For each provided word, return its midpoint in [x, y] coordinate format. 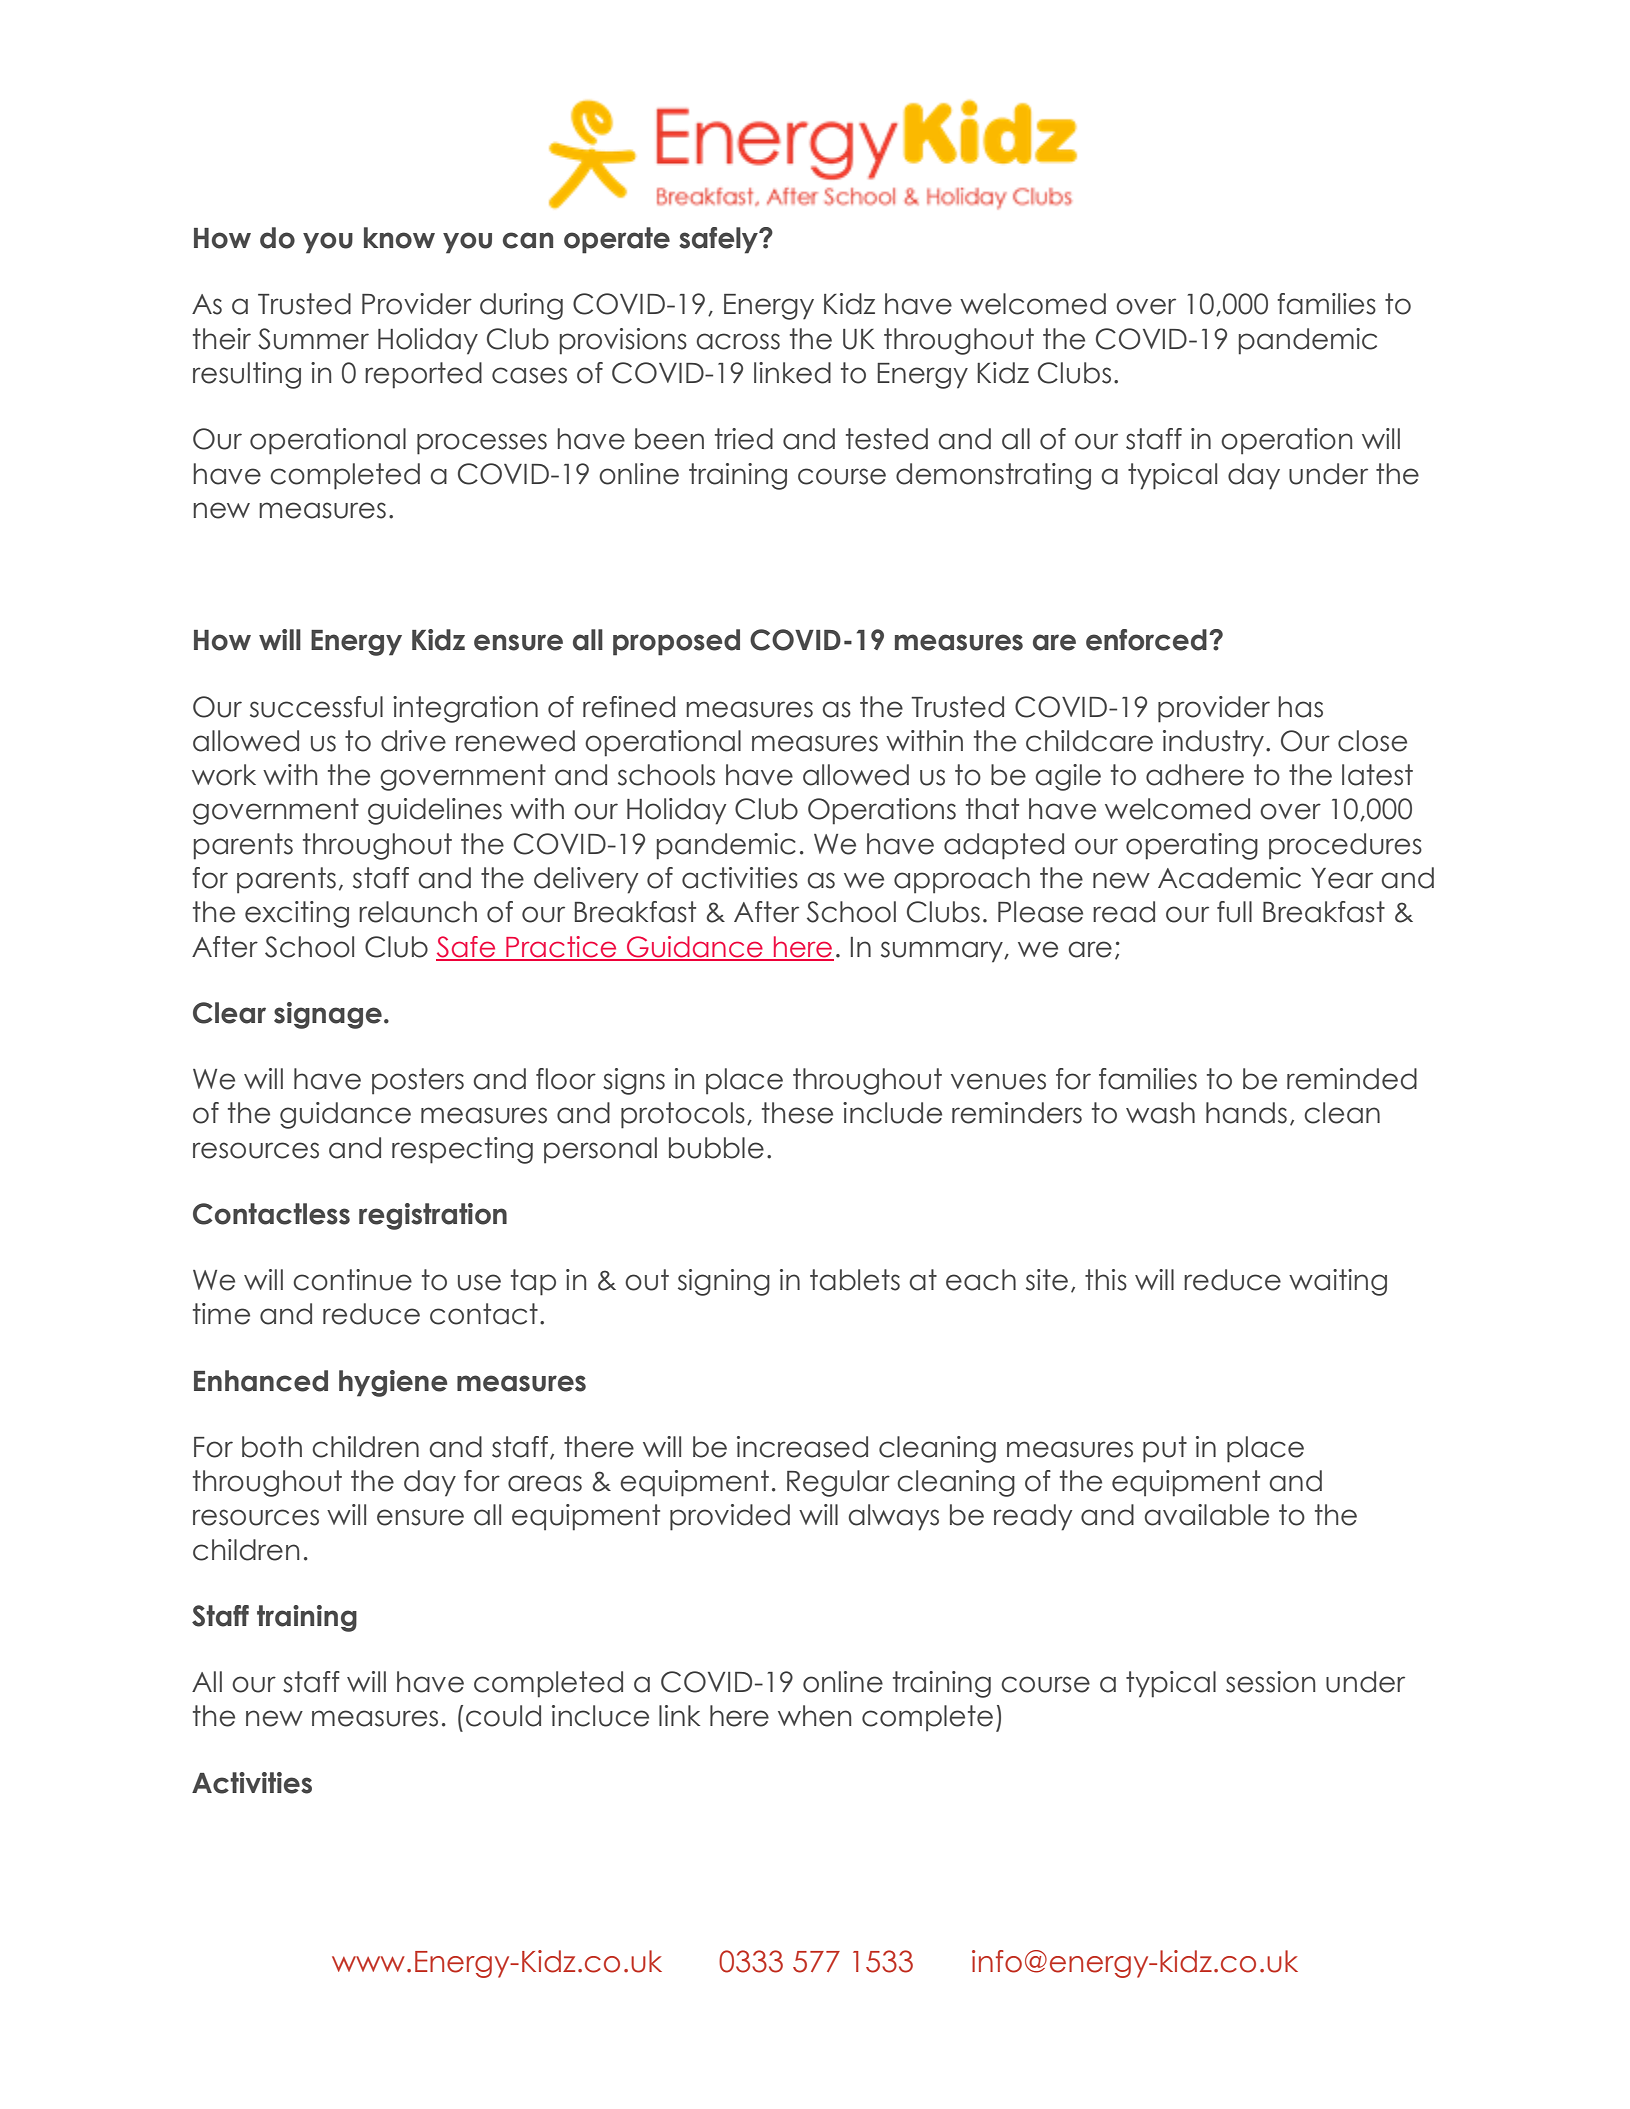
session [1270, 1682]
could [503, 1716]
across [738, 341]
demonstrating [993, 476]
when [814, 1716]
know [399, 238]
